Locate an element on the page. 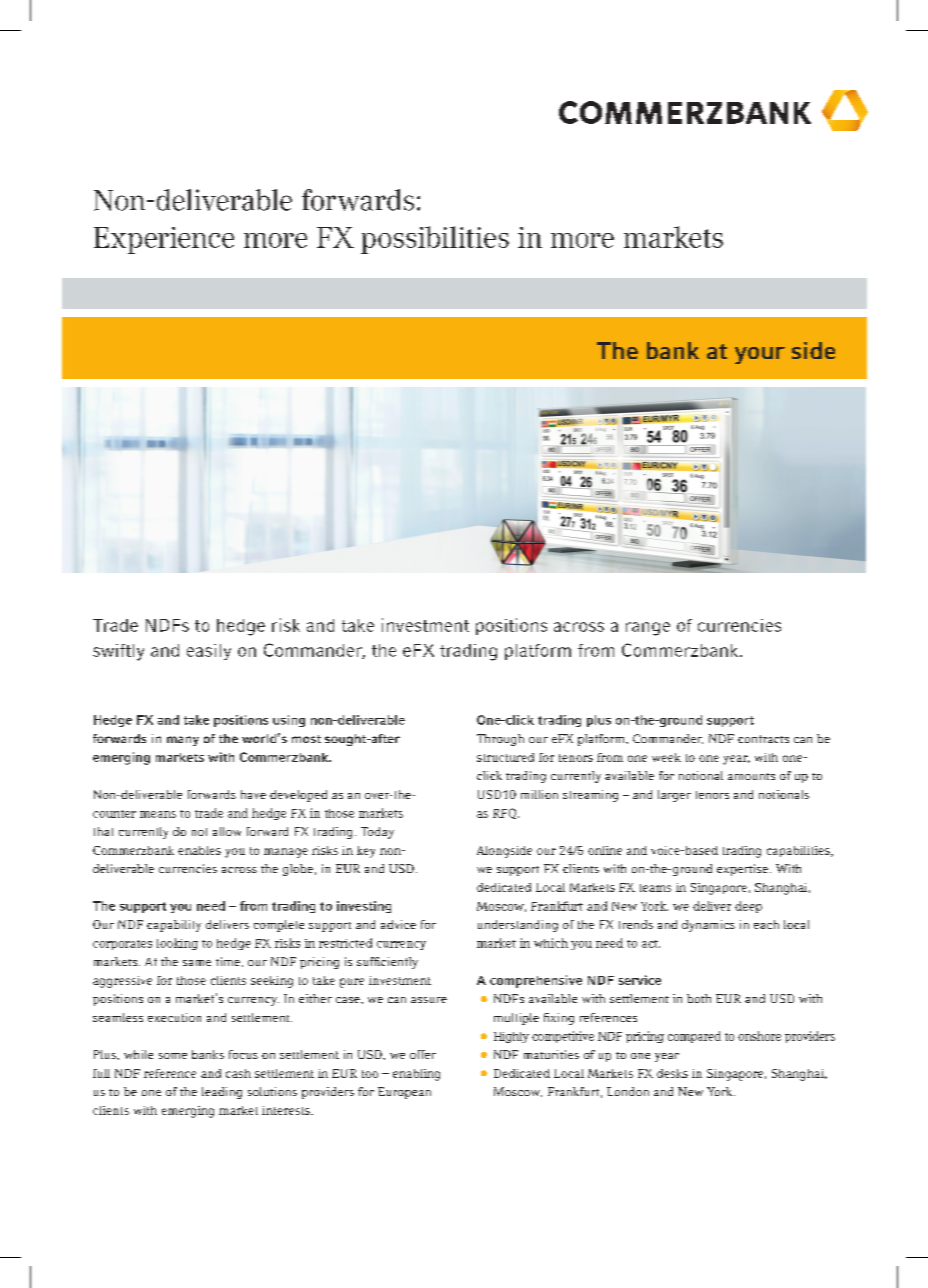  Experience is located at coordinates (164, 240).
